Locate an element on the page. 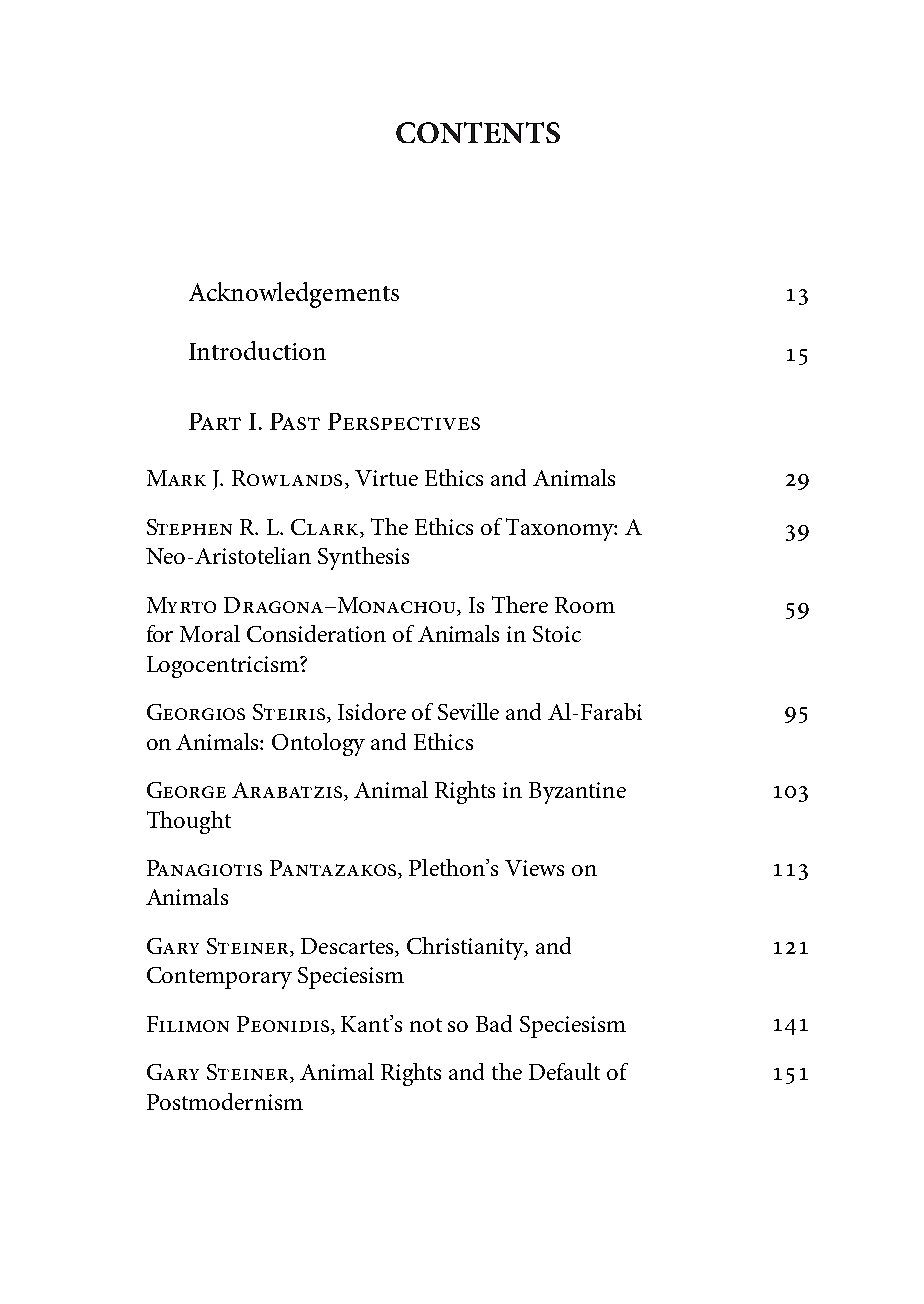 The height and width of the document is (1304, 924). Perspectives is located at coordinates (404, 421).
